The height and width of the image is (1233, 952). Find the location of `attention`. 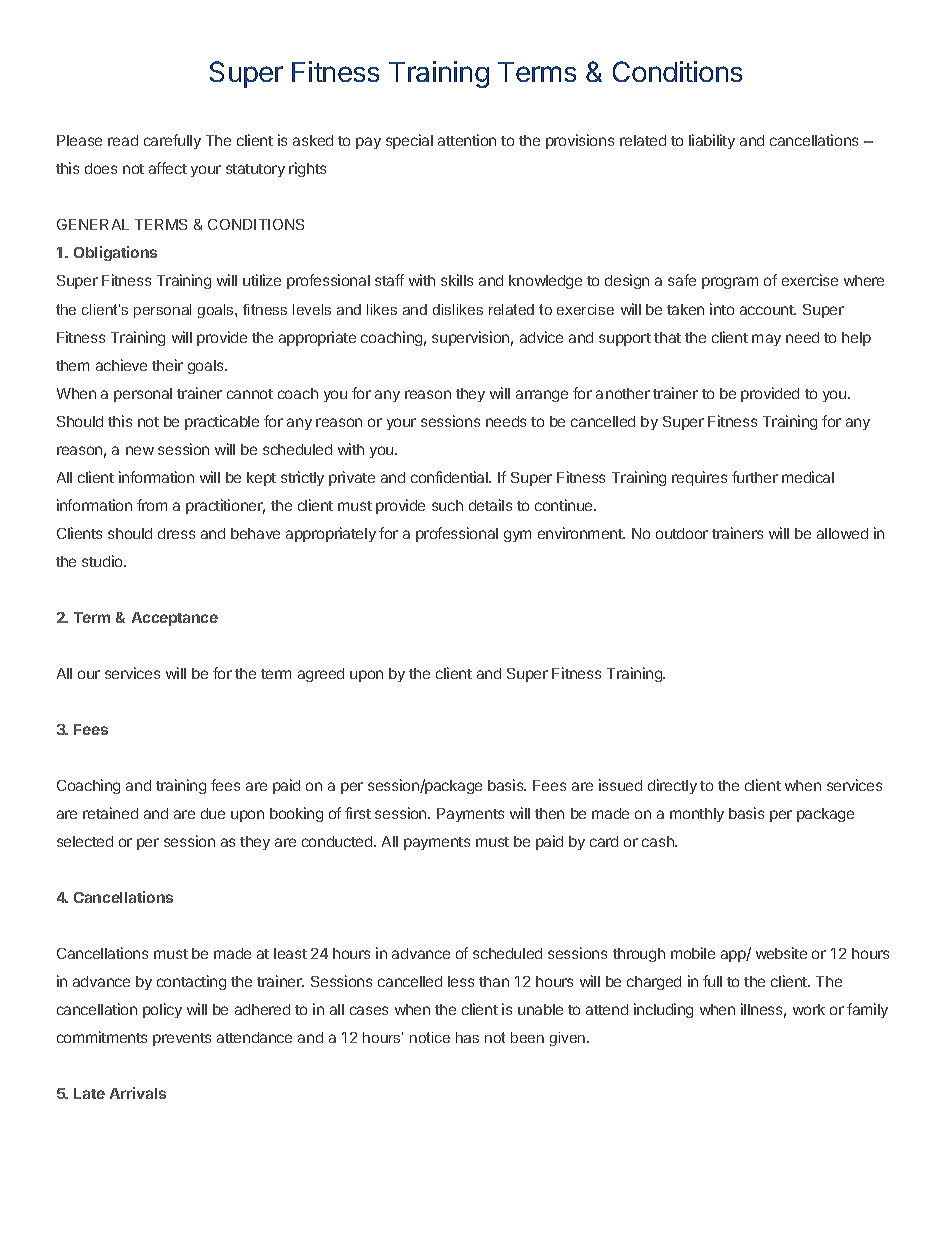

attention is located at coordinates (467, 140).
